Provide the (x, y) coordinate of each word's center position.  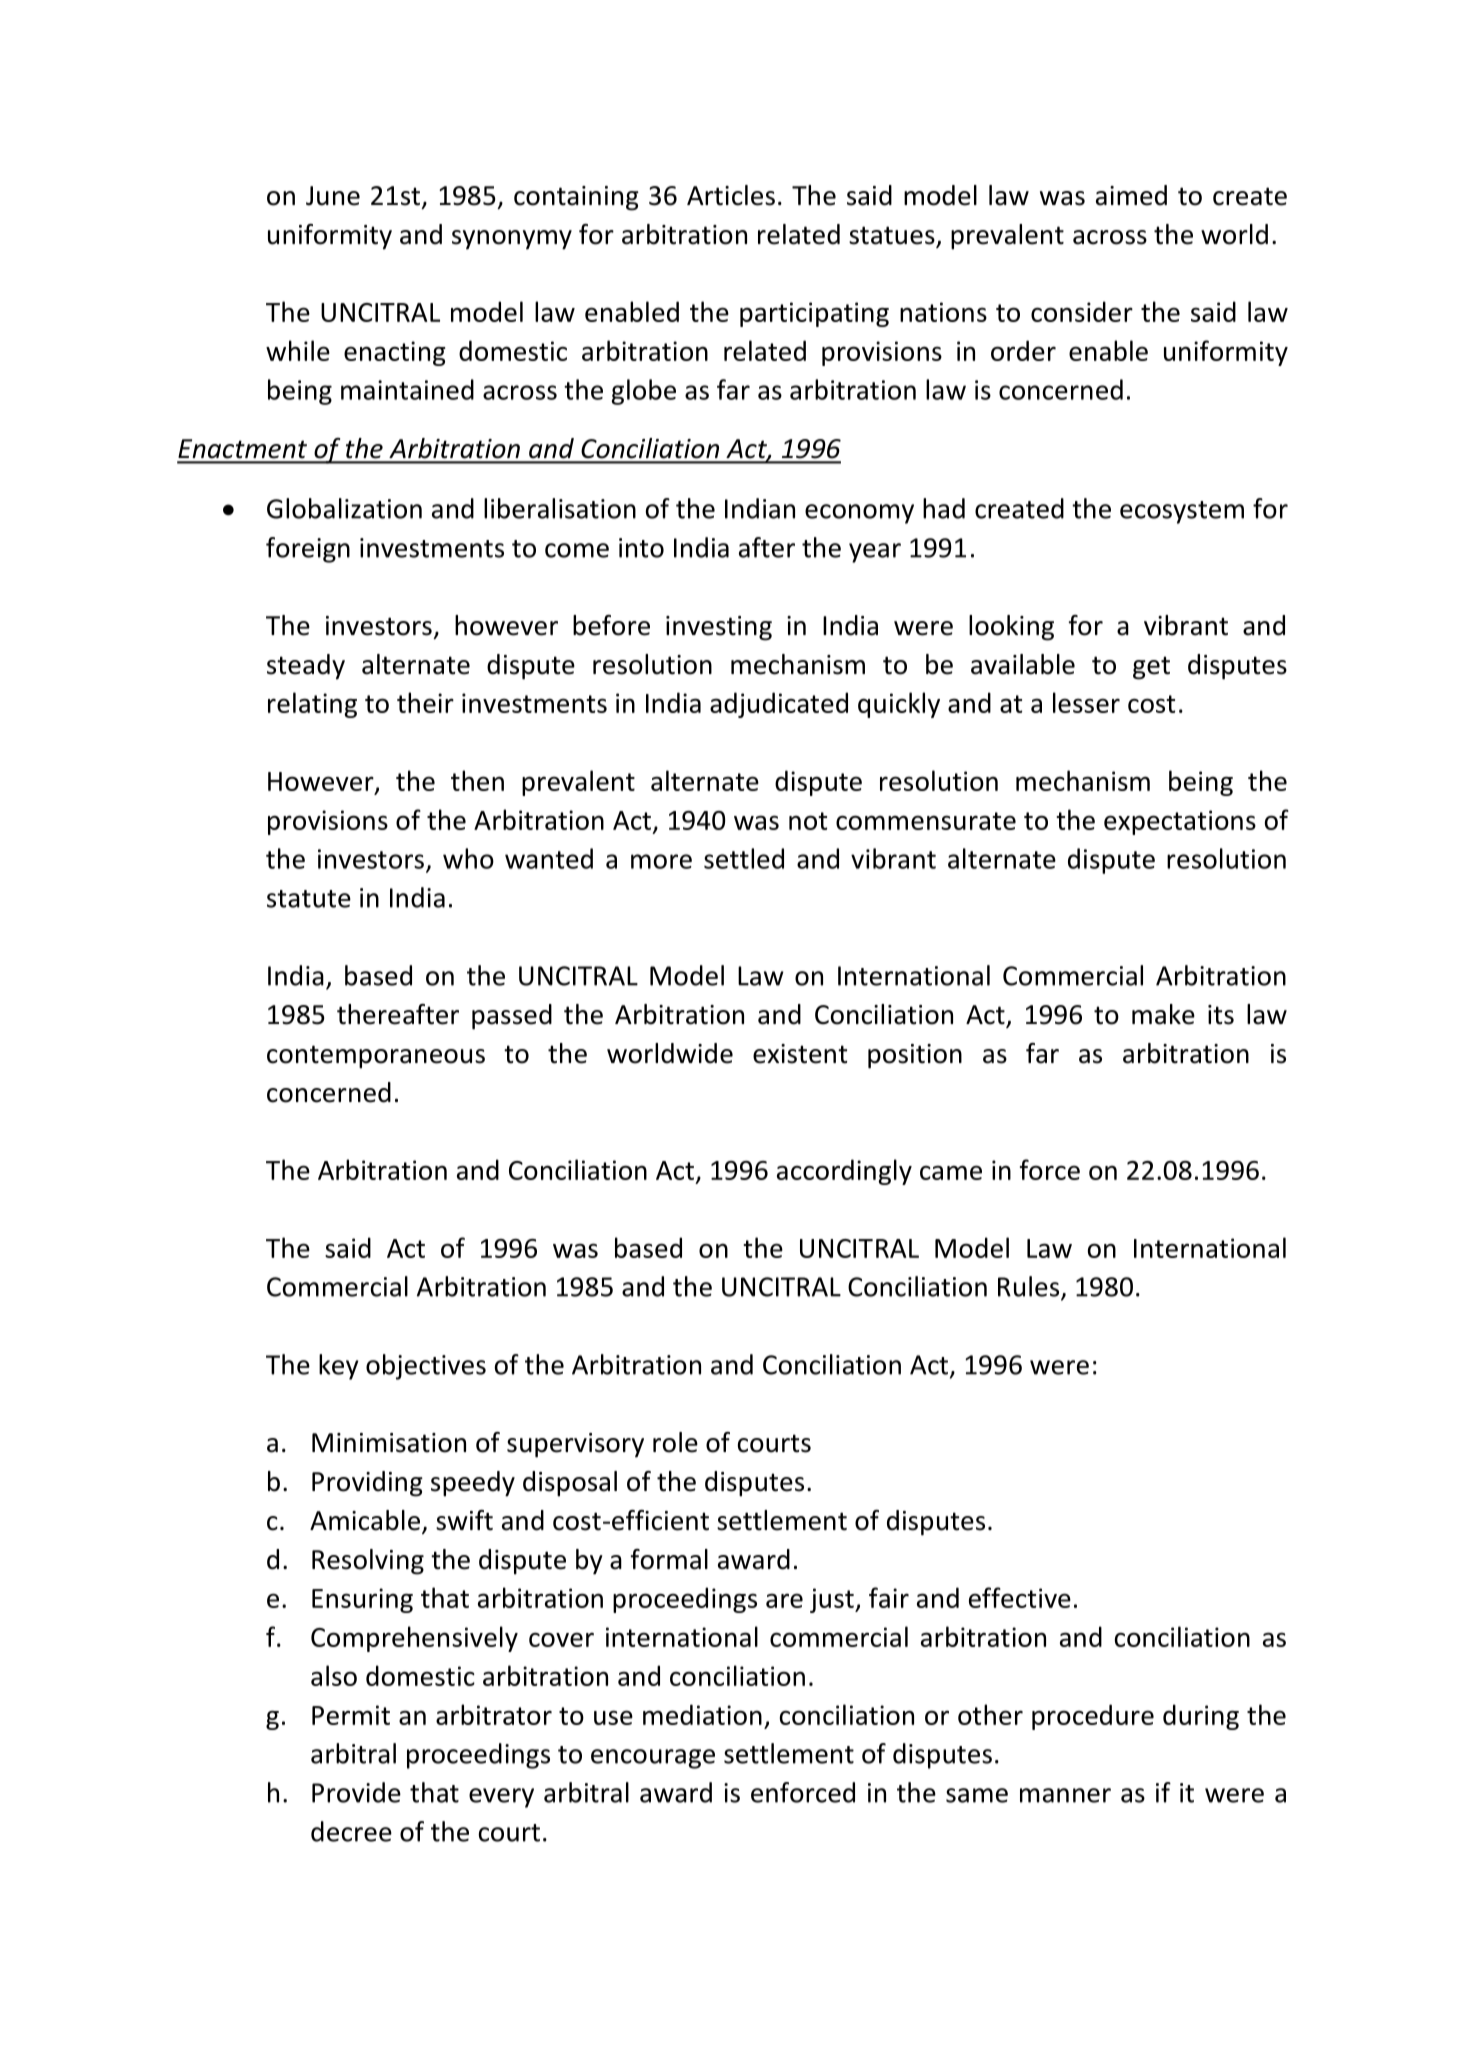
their (425, 702)
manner (1065, 1795)
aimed (1131, 195)
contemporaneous (376, 1057)
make (1163, 1014)
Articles (731, 195)
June (333, 196)
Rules (1030, 1287)
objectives (426, 1367)
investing (719, 628)
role (675, 1442)
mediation (702, 1714)
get (1151, 668)
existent (800, 1054)
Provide (356, 1792)
